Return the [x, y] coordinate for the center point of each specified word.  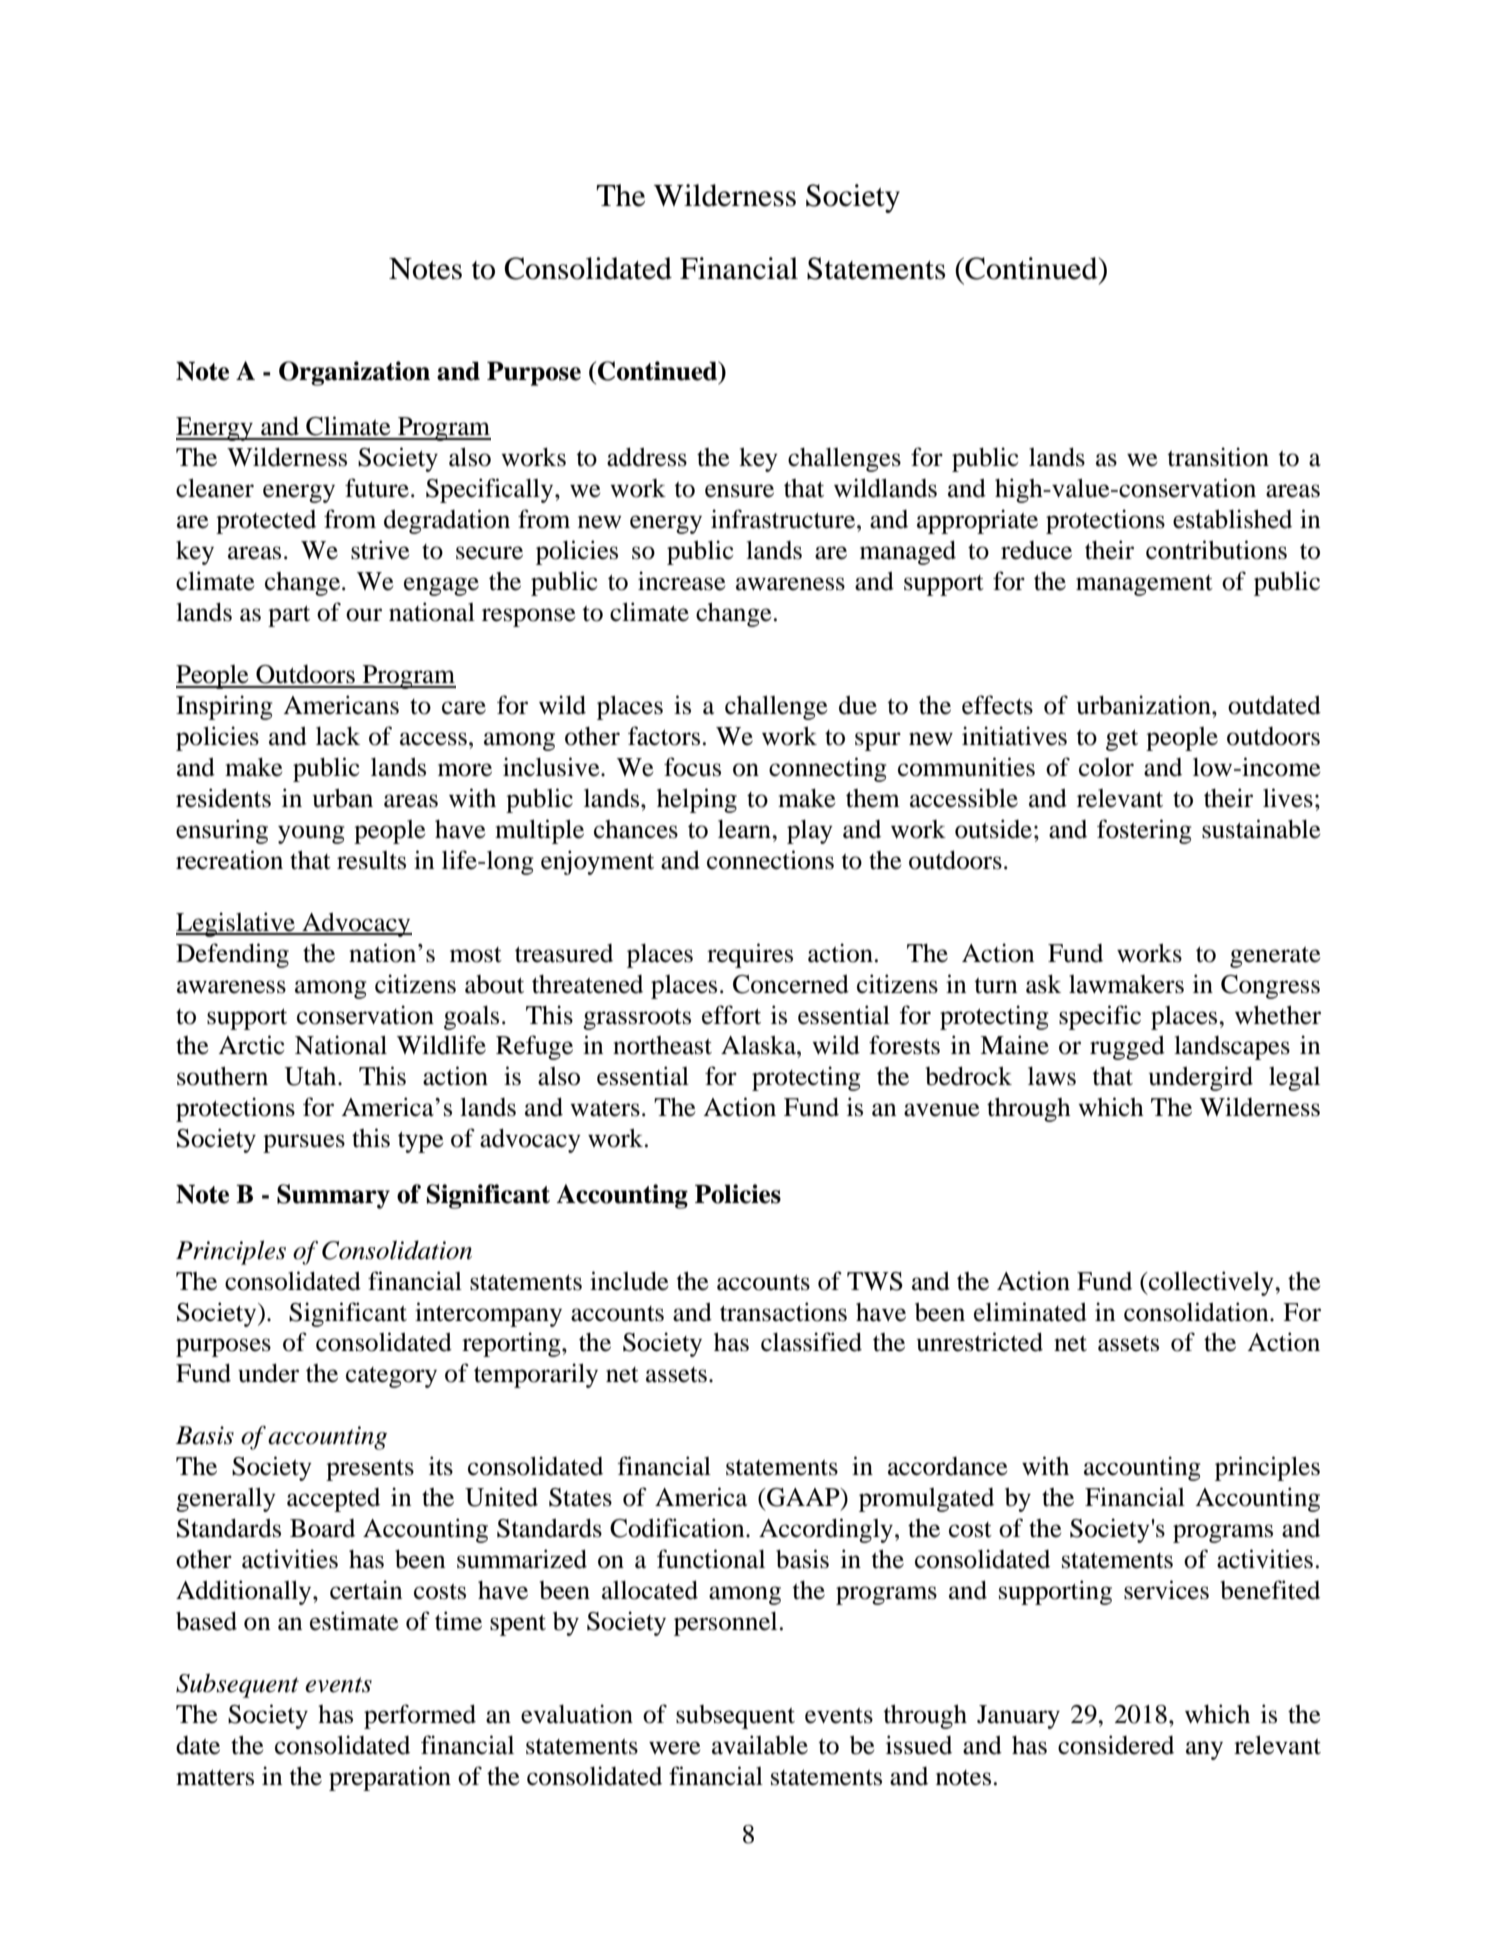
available [760, 1745]
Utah [311, 1076]
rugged [1127, 1047]
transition [1218, 457]
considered [1116, 1745]
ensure [739, 491]
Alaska [759, 1045]
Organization [354, 373]
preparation [390, 1778]
